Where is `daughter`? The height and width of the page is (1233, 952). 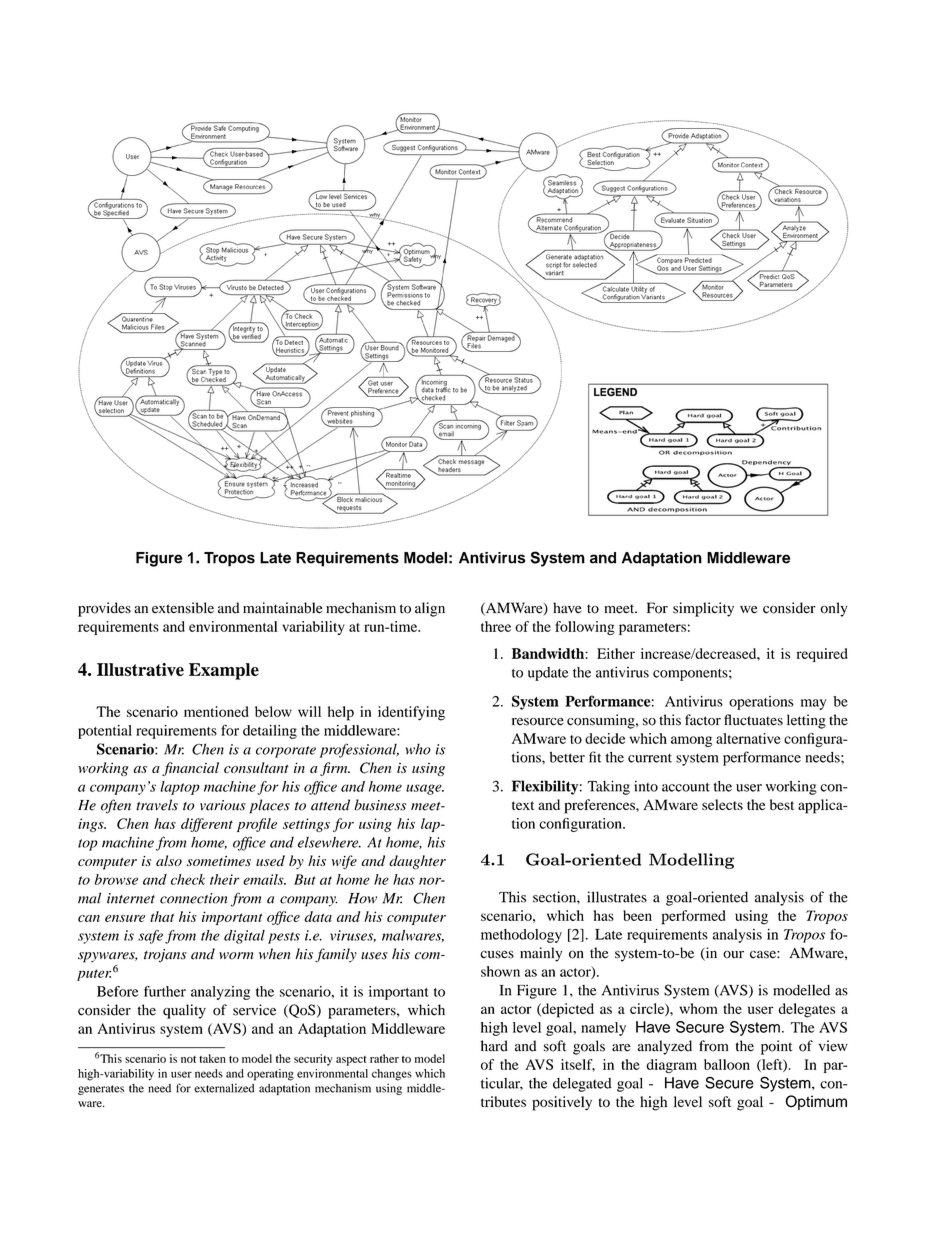
daughter is located at coordinates (417, 862).
